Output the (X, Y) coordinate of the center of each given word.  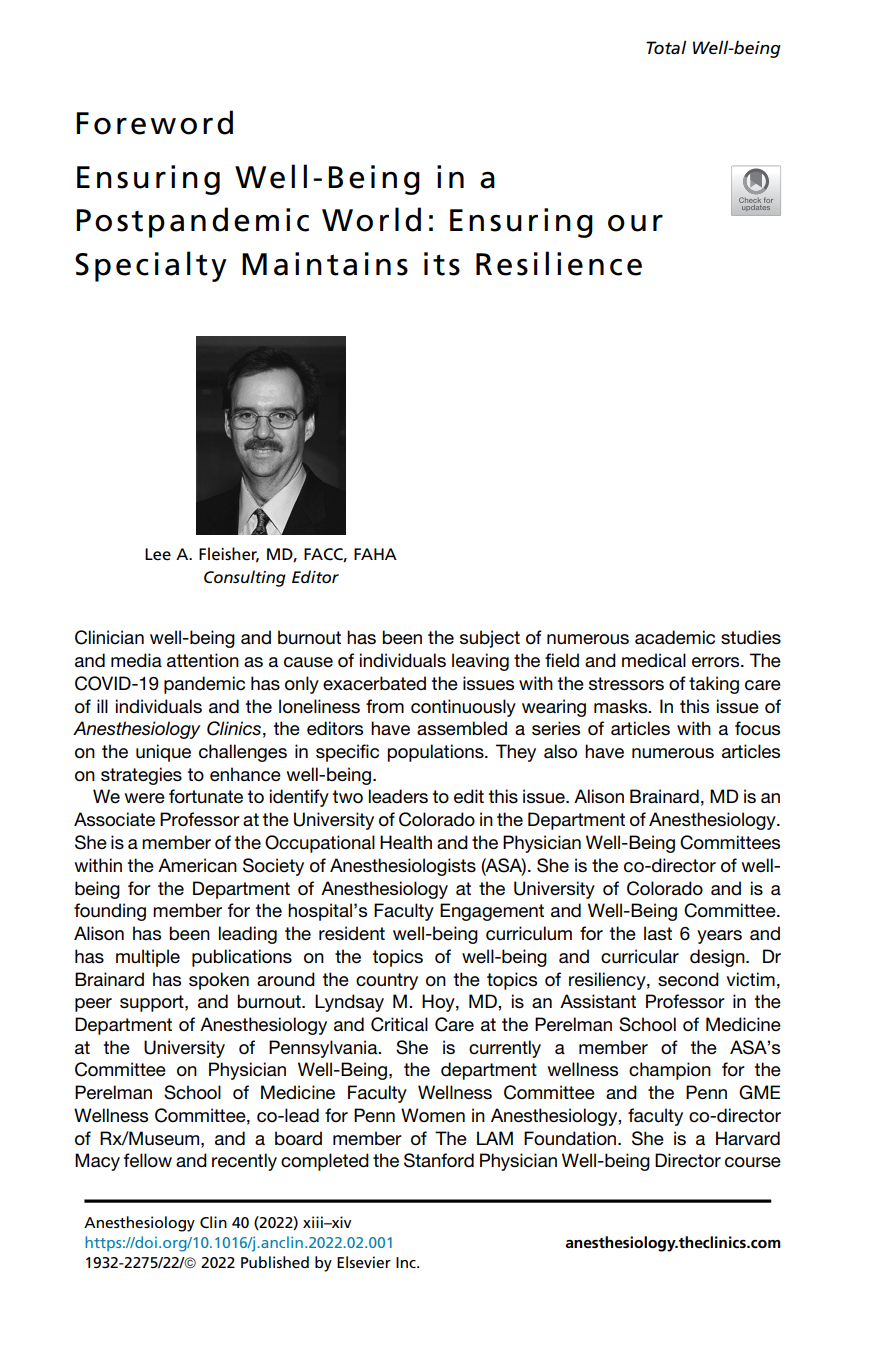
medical (654, 660)
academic (675, 637)
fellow (148, 1160)
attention (203, 660)
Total (666, 47)
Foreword (154, 122)
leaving (480, 662)
